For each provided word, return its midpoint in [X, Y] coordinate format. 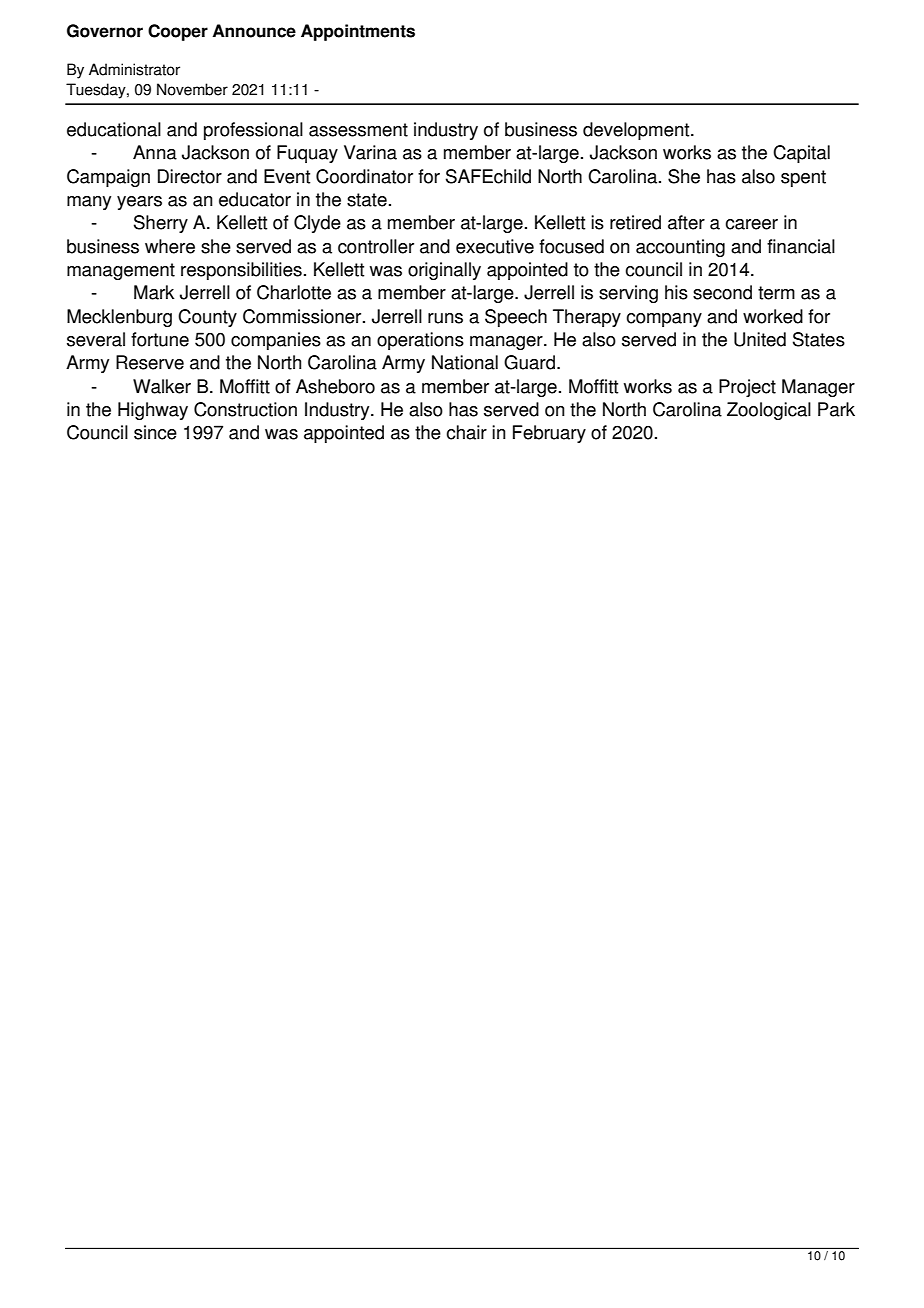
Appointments [358, 32]
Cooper [178, 32]
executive [495, 246]
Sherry [161, 224]
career [751, 224]
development [637, 131]
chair [466, 432]
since [155, 432]
